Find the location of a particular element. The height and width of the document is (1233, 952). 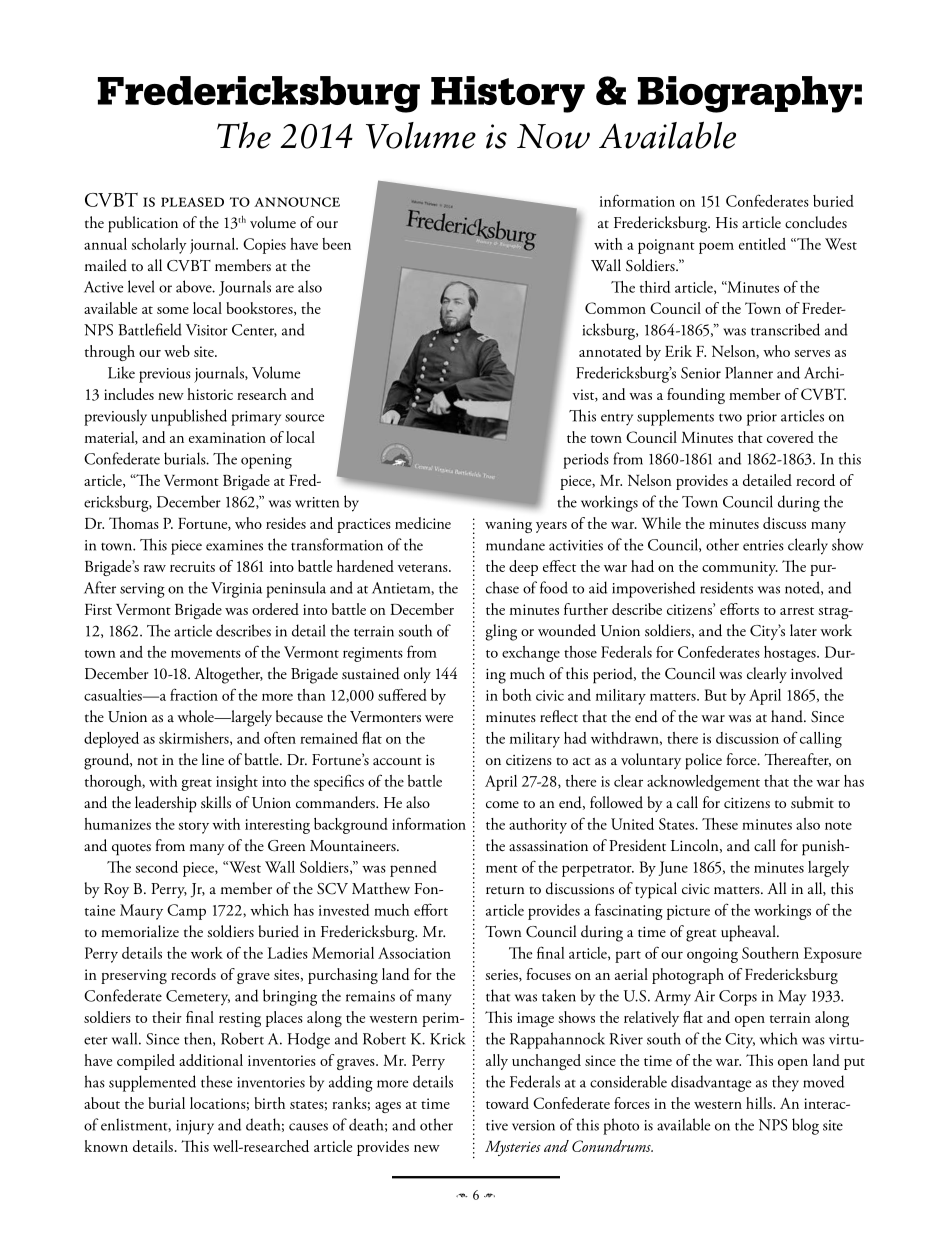

arrest is located at coordinates (797, 611).
